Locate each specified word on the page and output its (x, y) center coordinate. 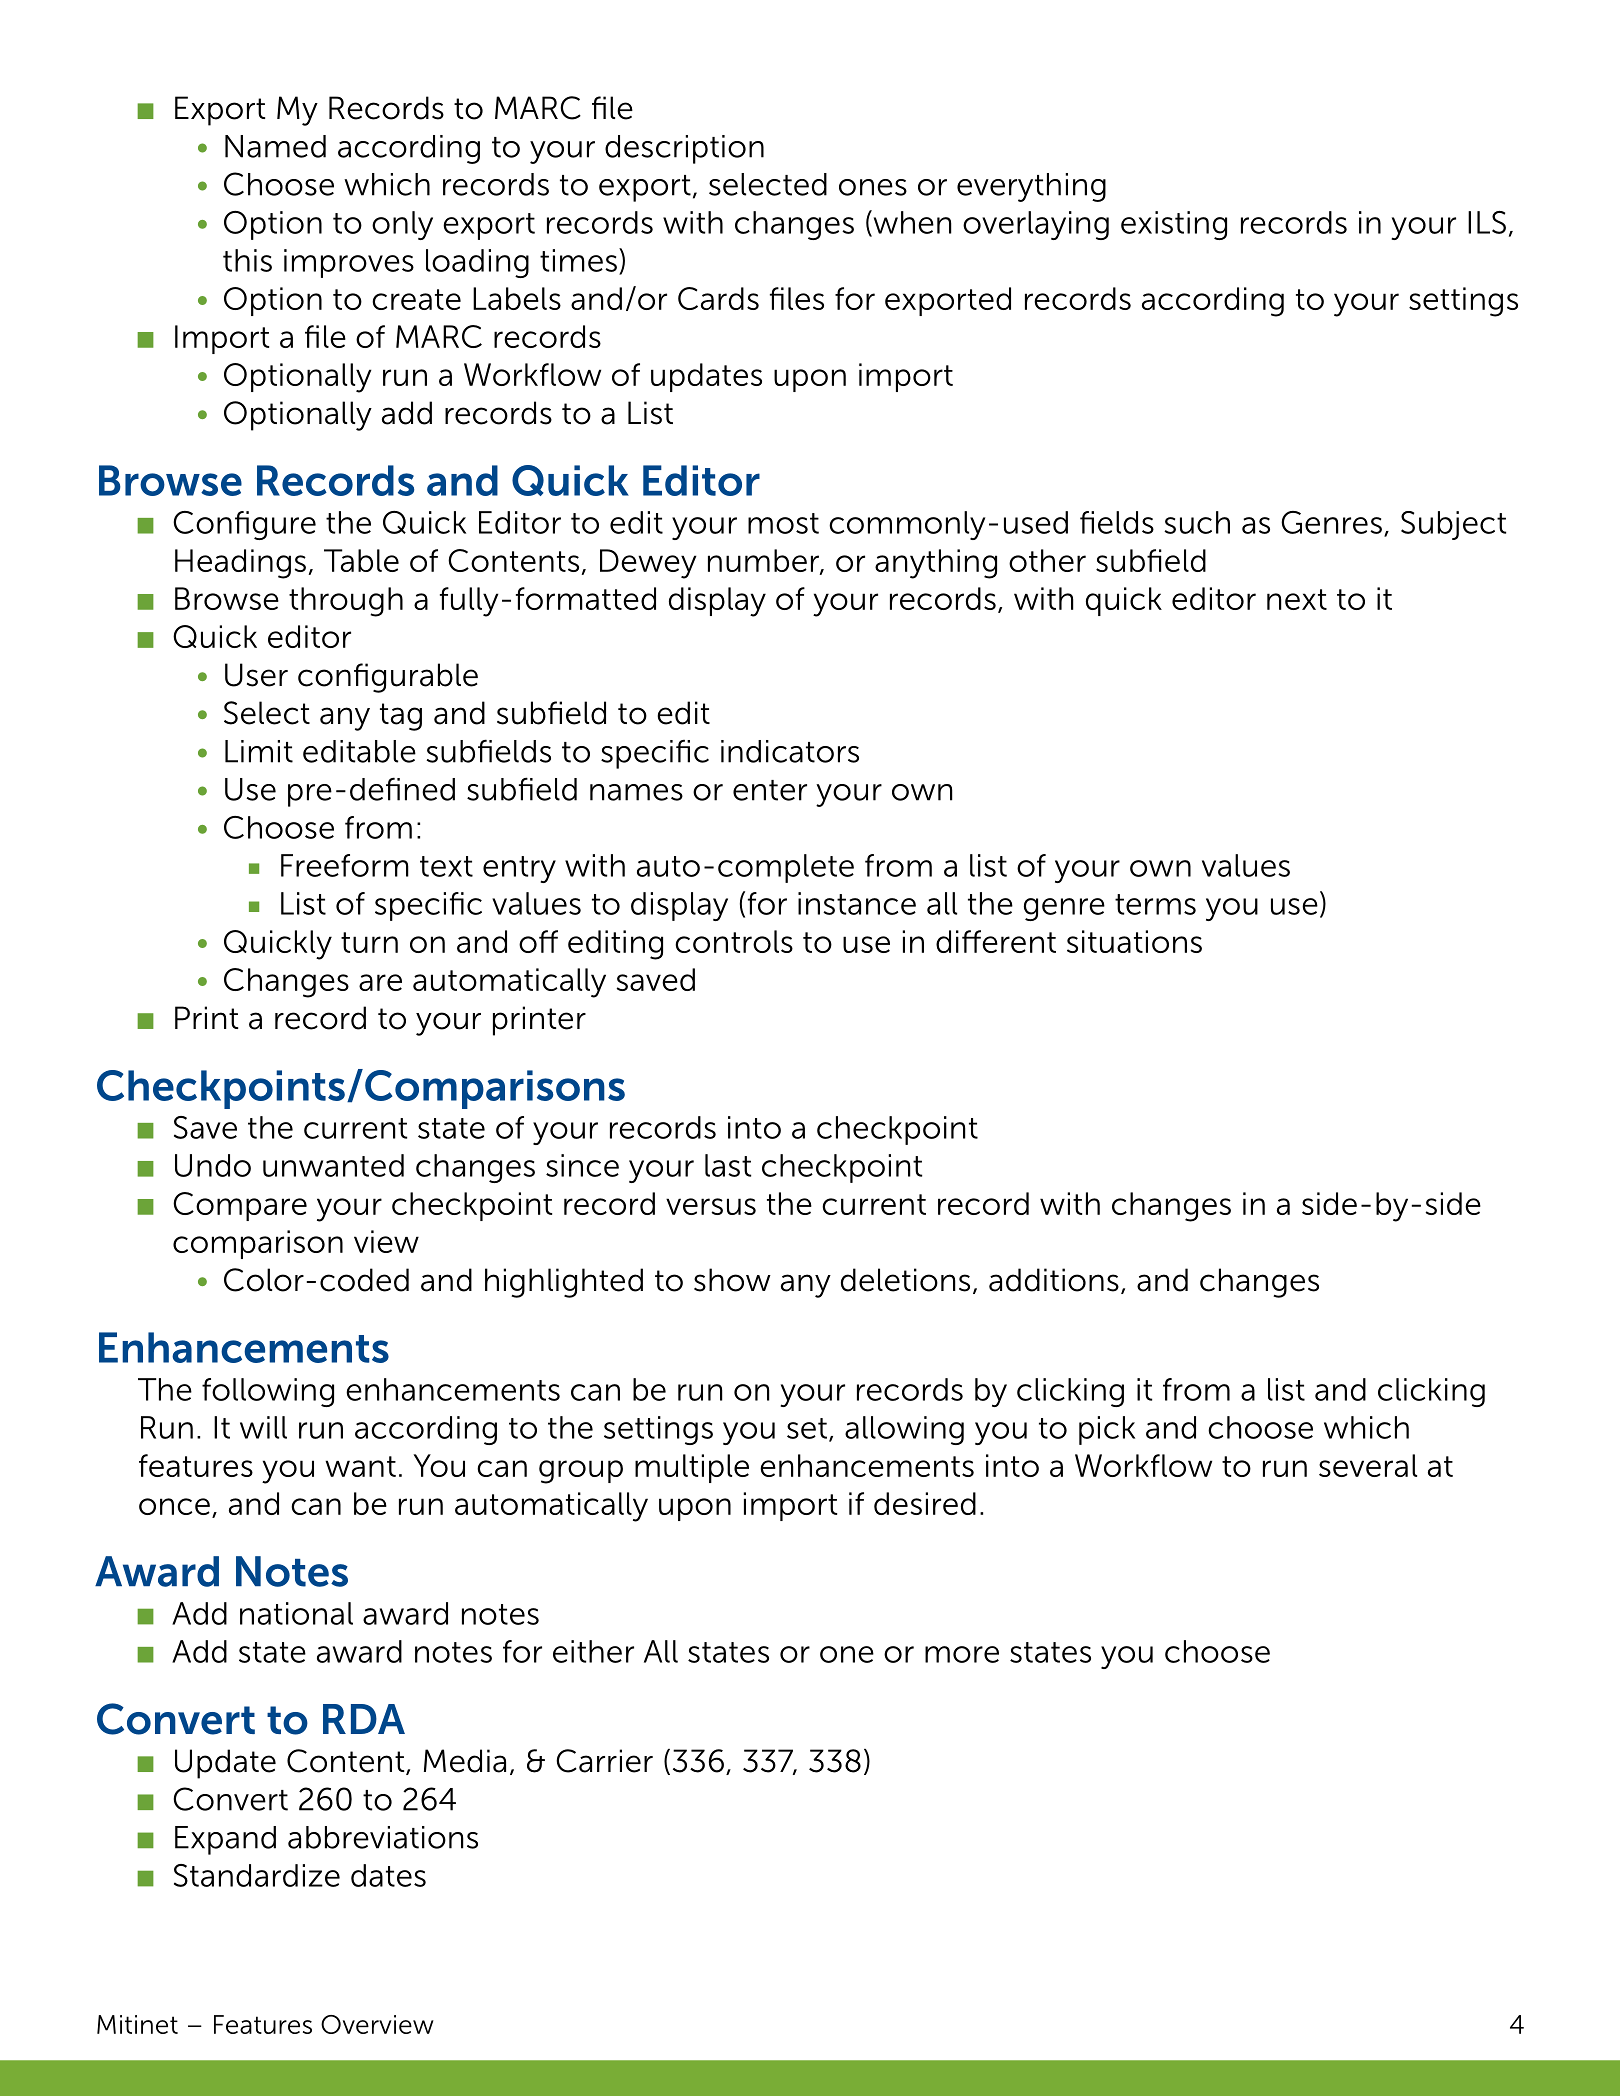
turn (369, 942)
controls (734, 941)
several (1368, 1465)
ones (873, 187)
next (1297, 599)
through (346, 602)
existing (1174, 225)
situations (1134, 941)
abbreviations (383, 1837)
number (764, 561)
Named (275, 146)
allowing (904, 1430)
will (263, 1427)
